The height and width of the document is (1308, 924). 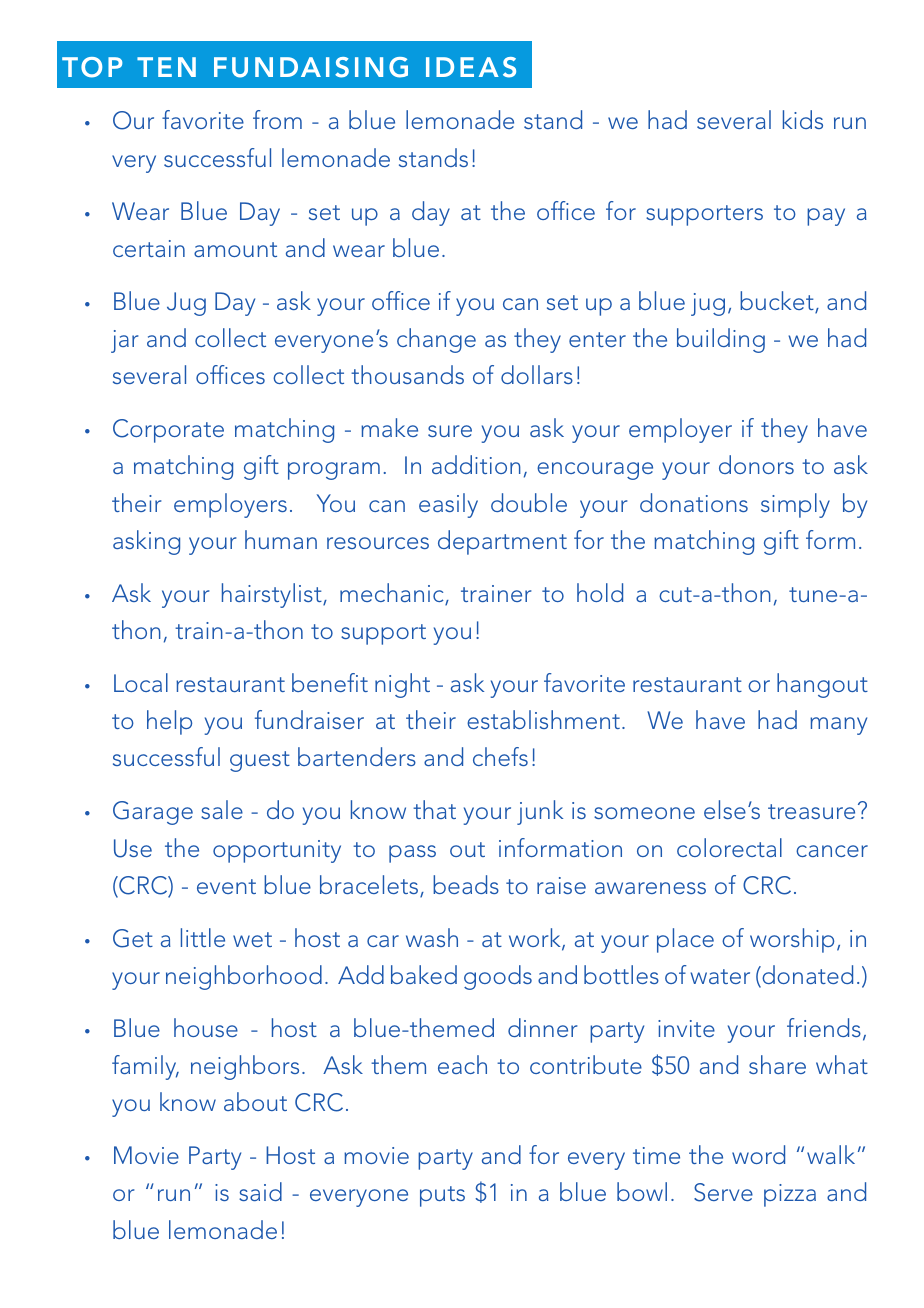 I want to click on kids, so click(x=803, y=119).
